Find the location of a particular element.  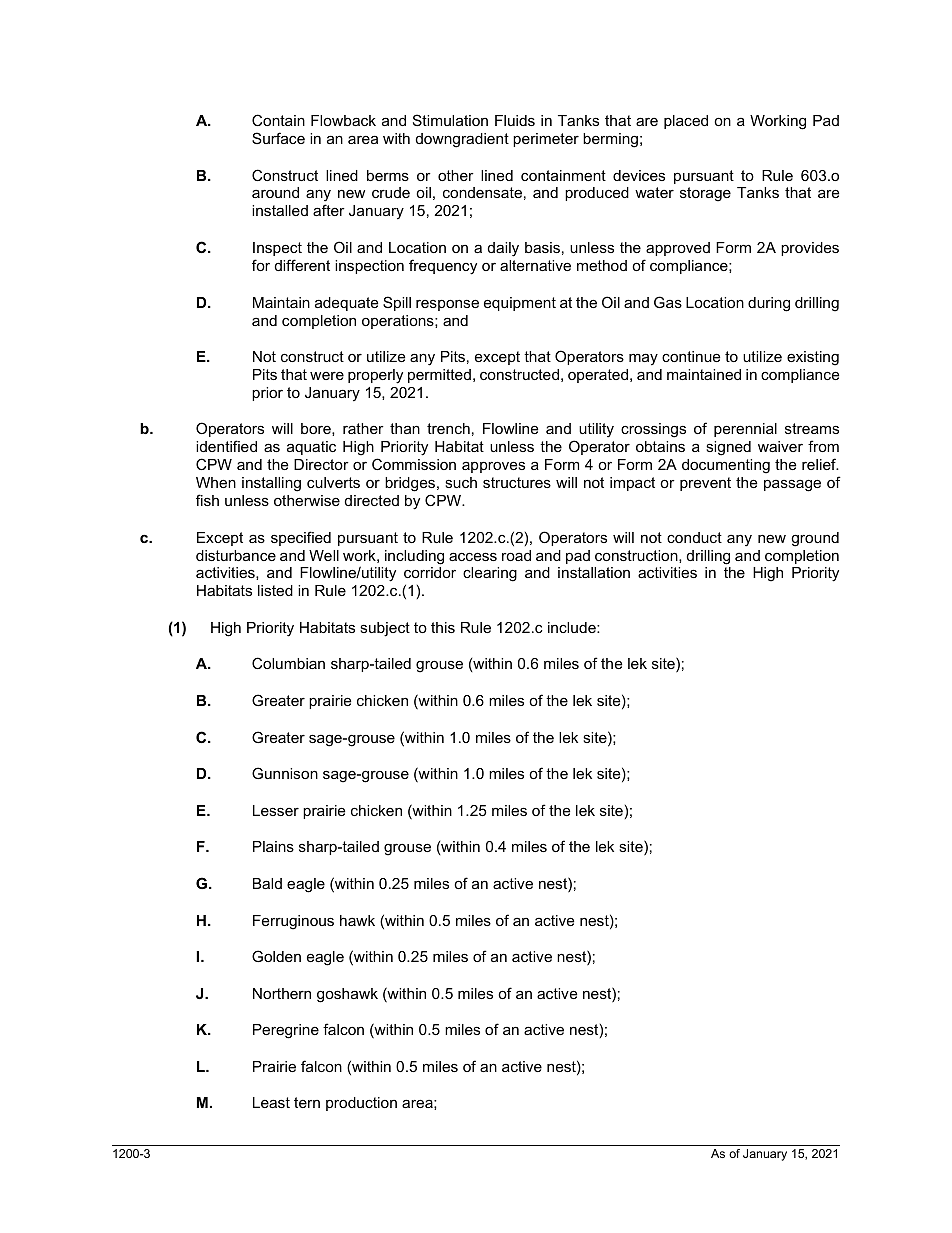

signed is located at coordinates (728, 448).
